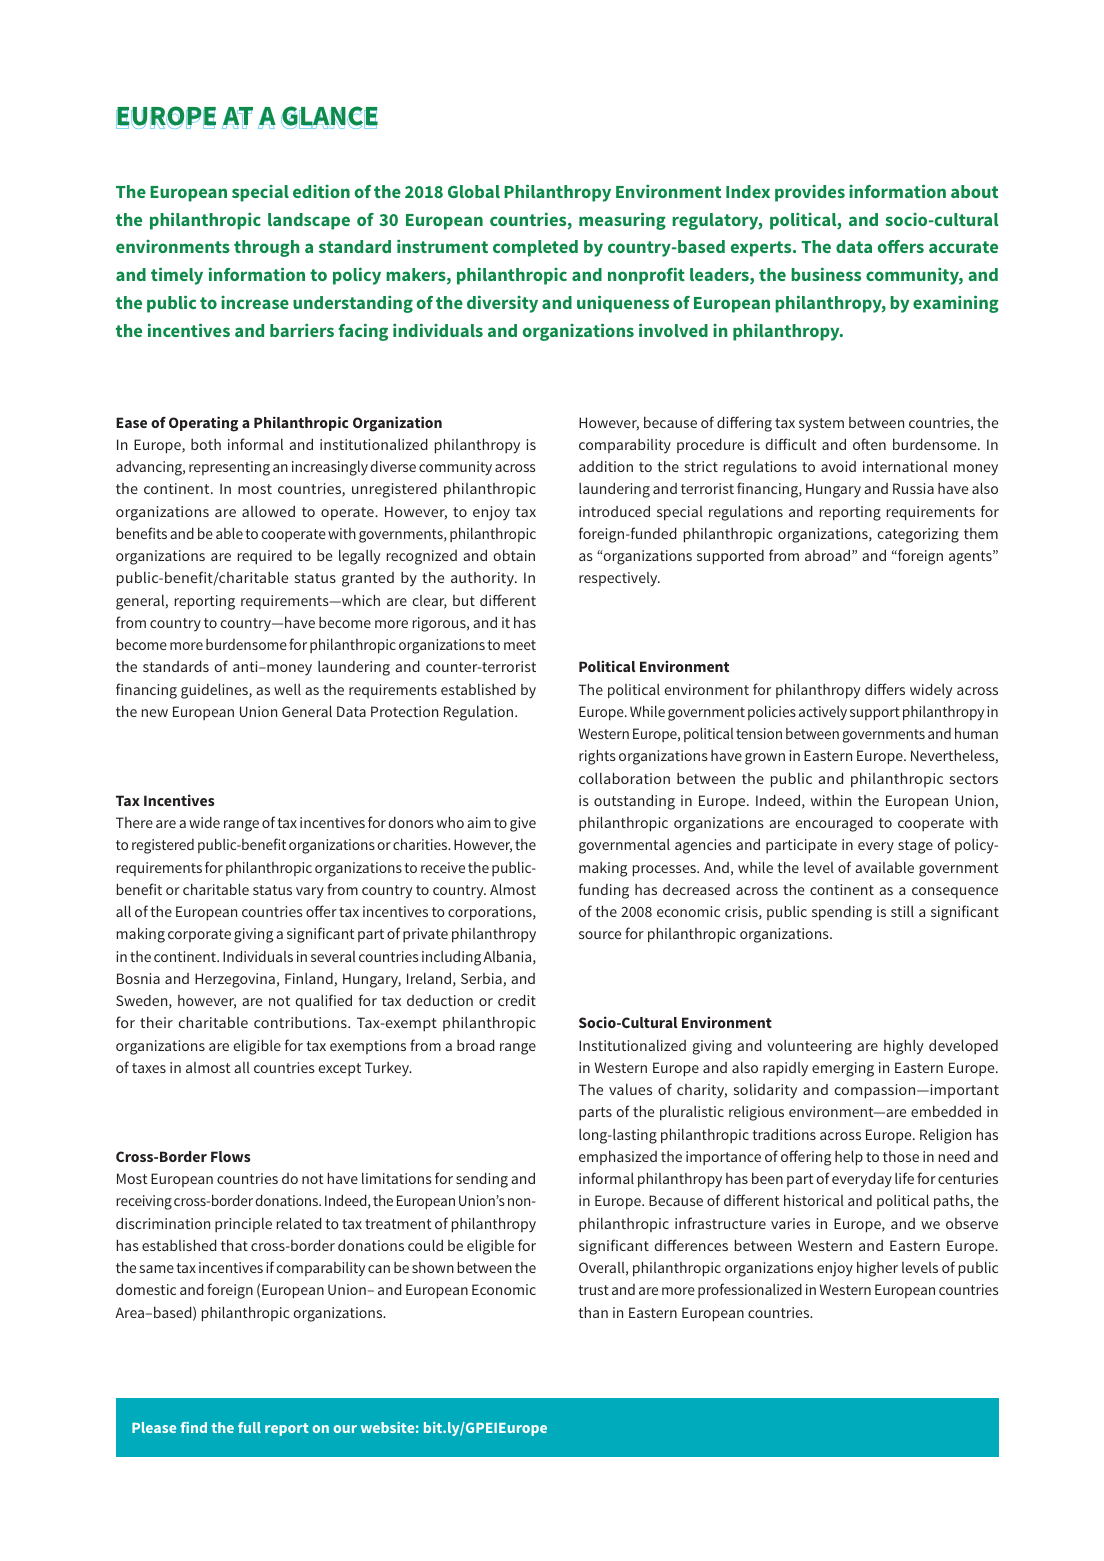 The height and width of the screenshot is (1561, 1104). What do you see at coordinates (265, 557) in the screenshot?
I see `required` at bounding box center [265, 557].
